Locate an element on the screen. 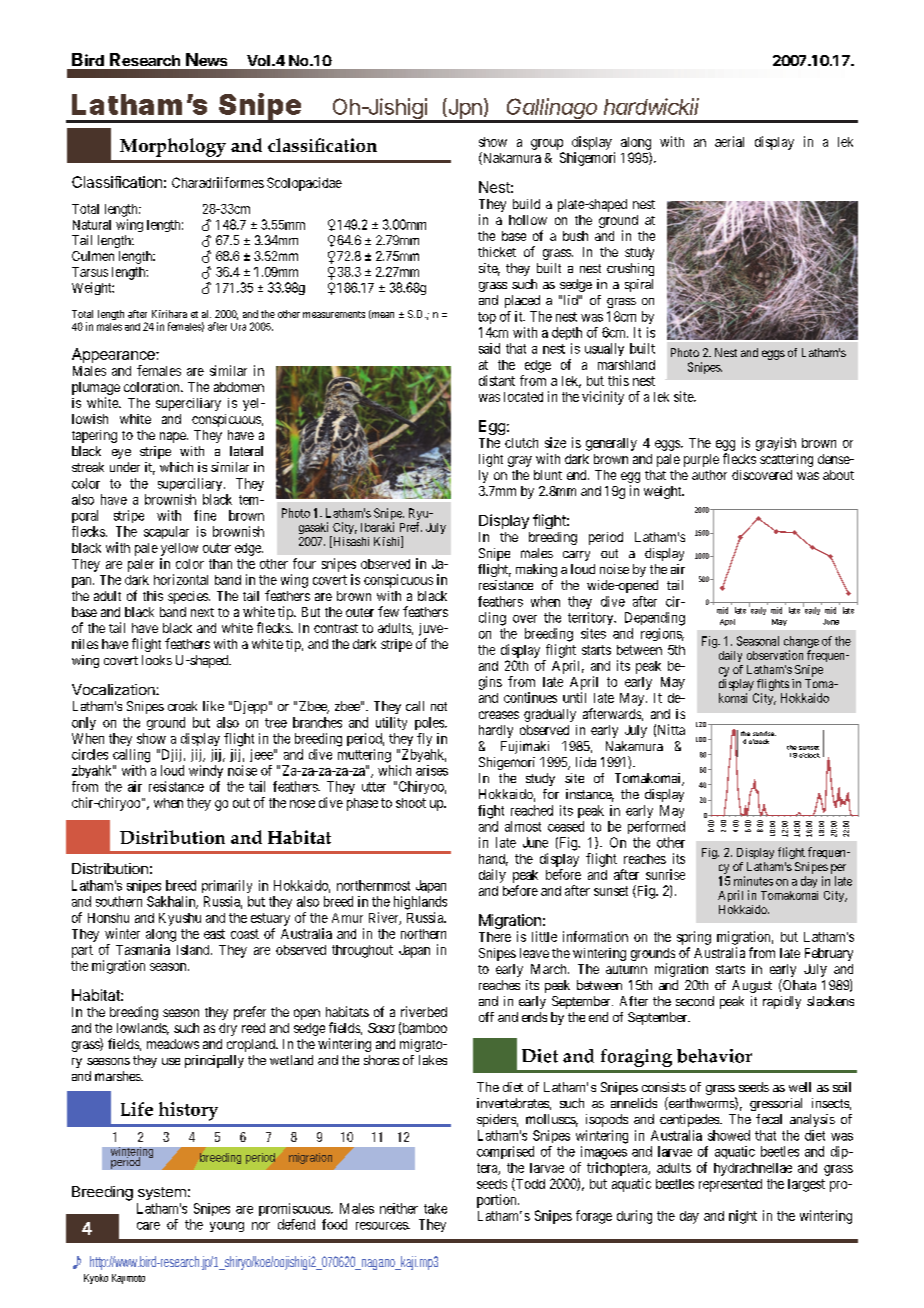  observation is located at coordinates (775, 655).
